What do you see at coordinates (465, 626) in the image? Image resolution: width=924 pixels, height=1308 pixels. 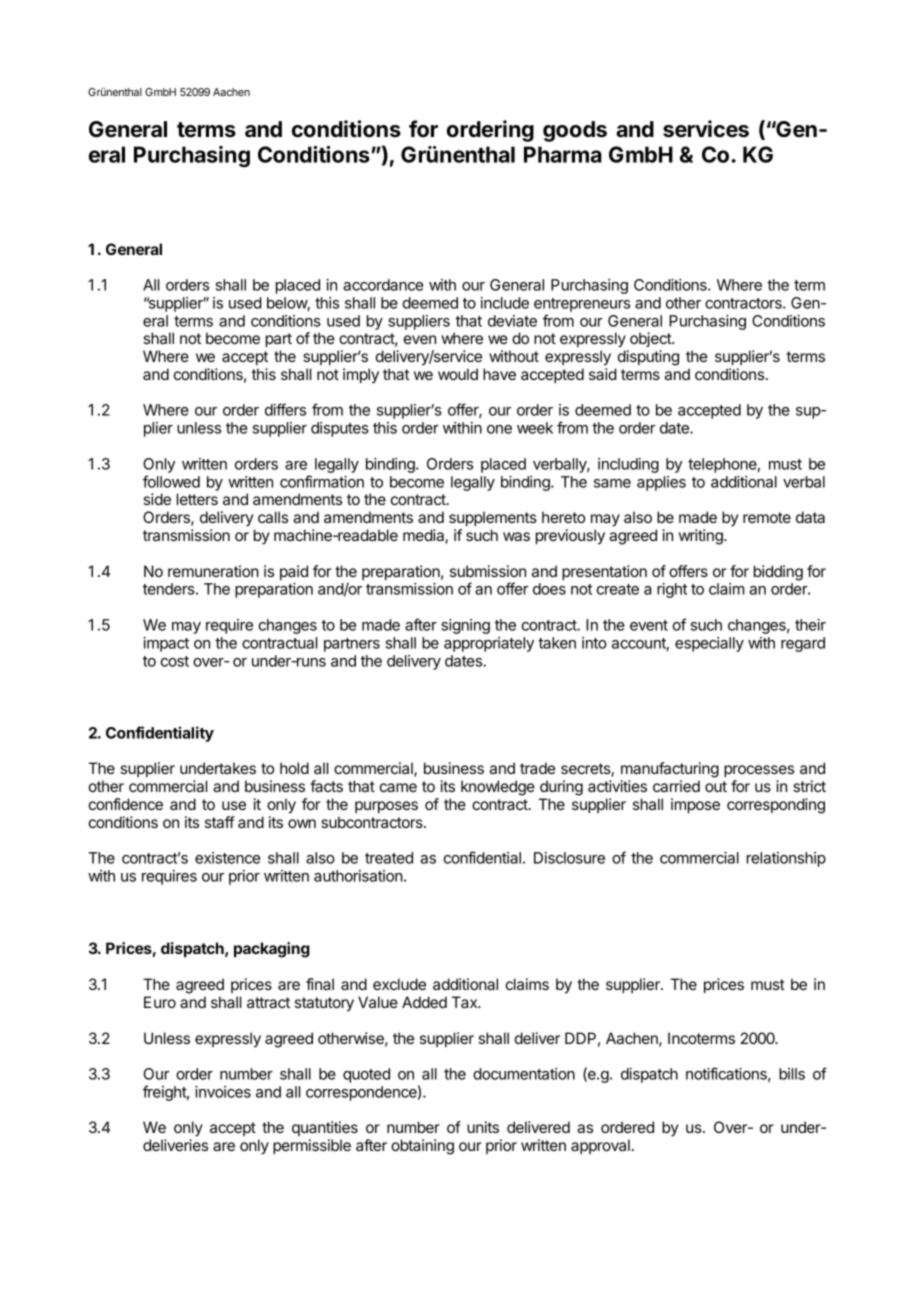 I see `signing` at bounding box center [465, 626].
